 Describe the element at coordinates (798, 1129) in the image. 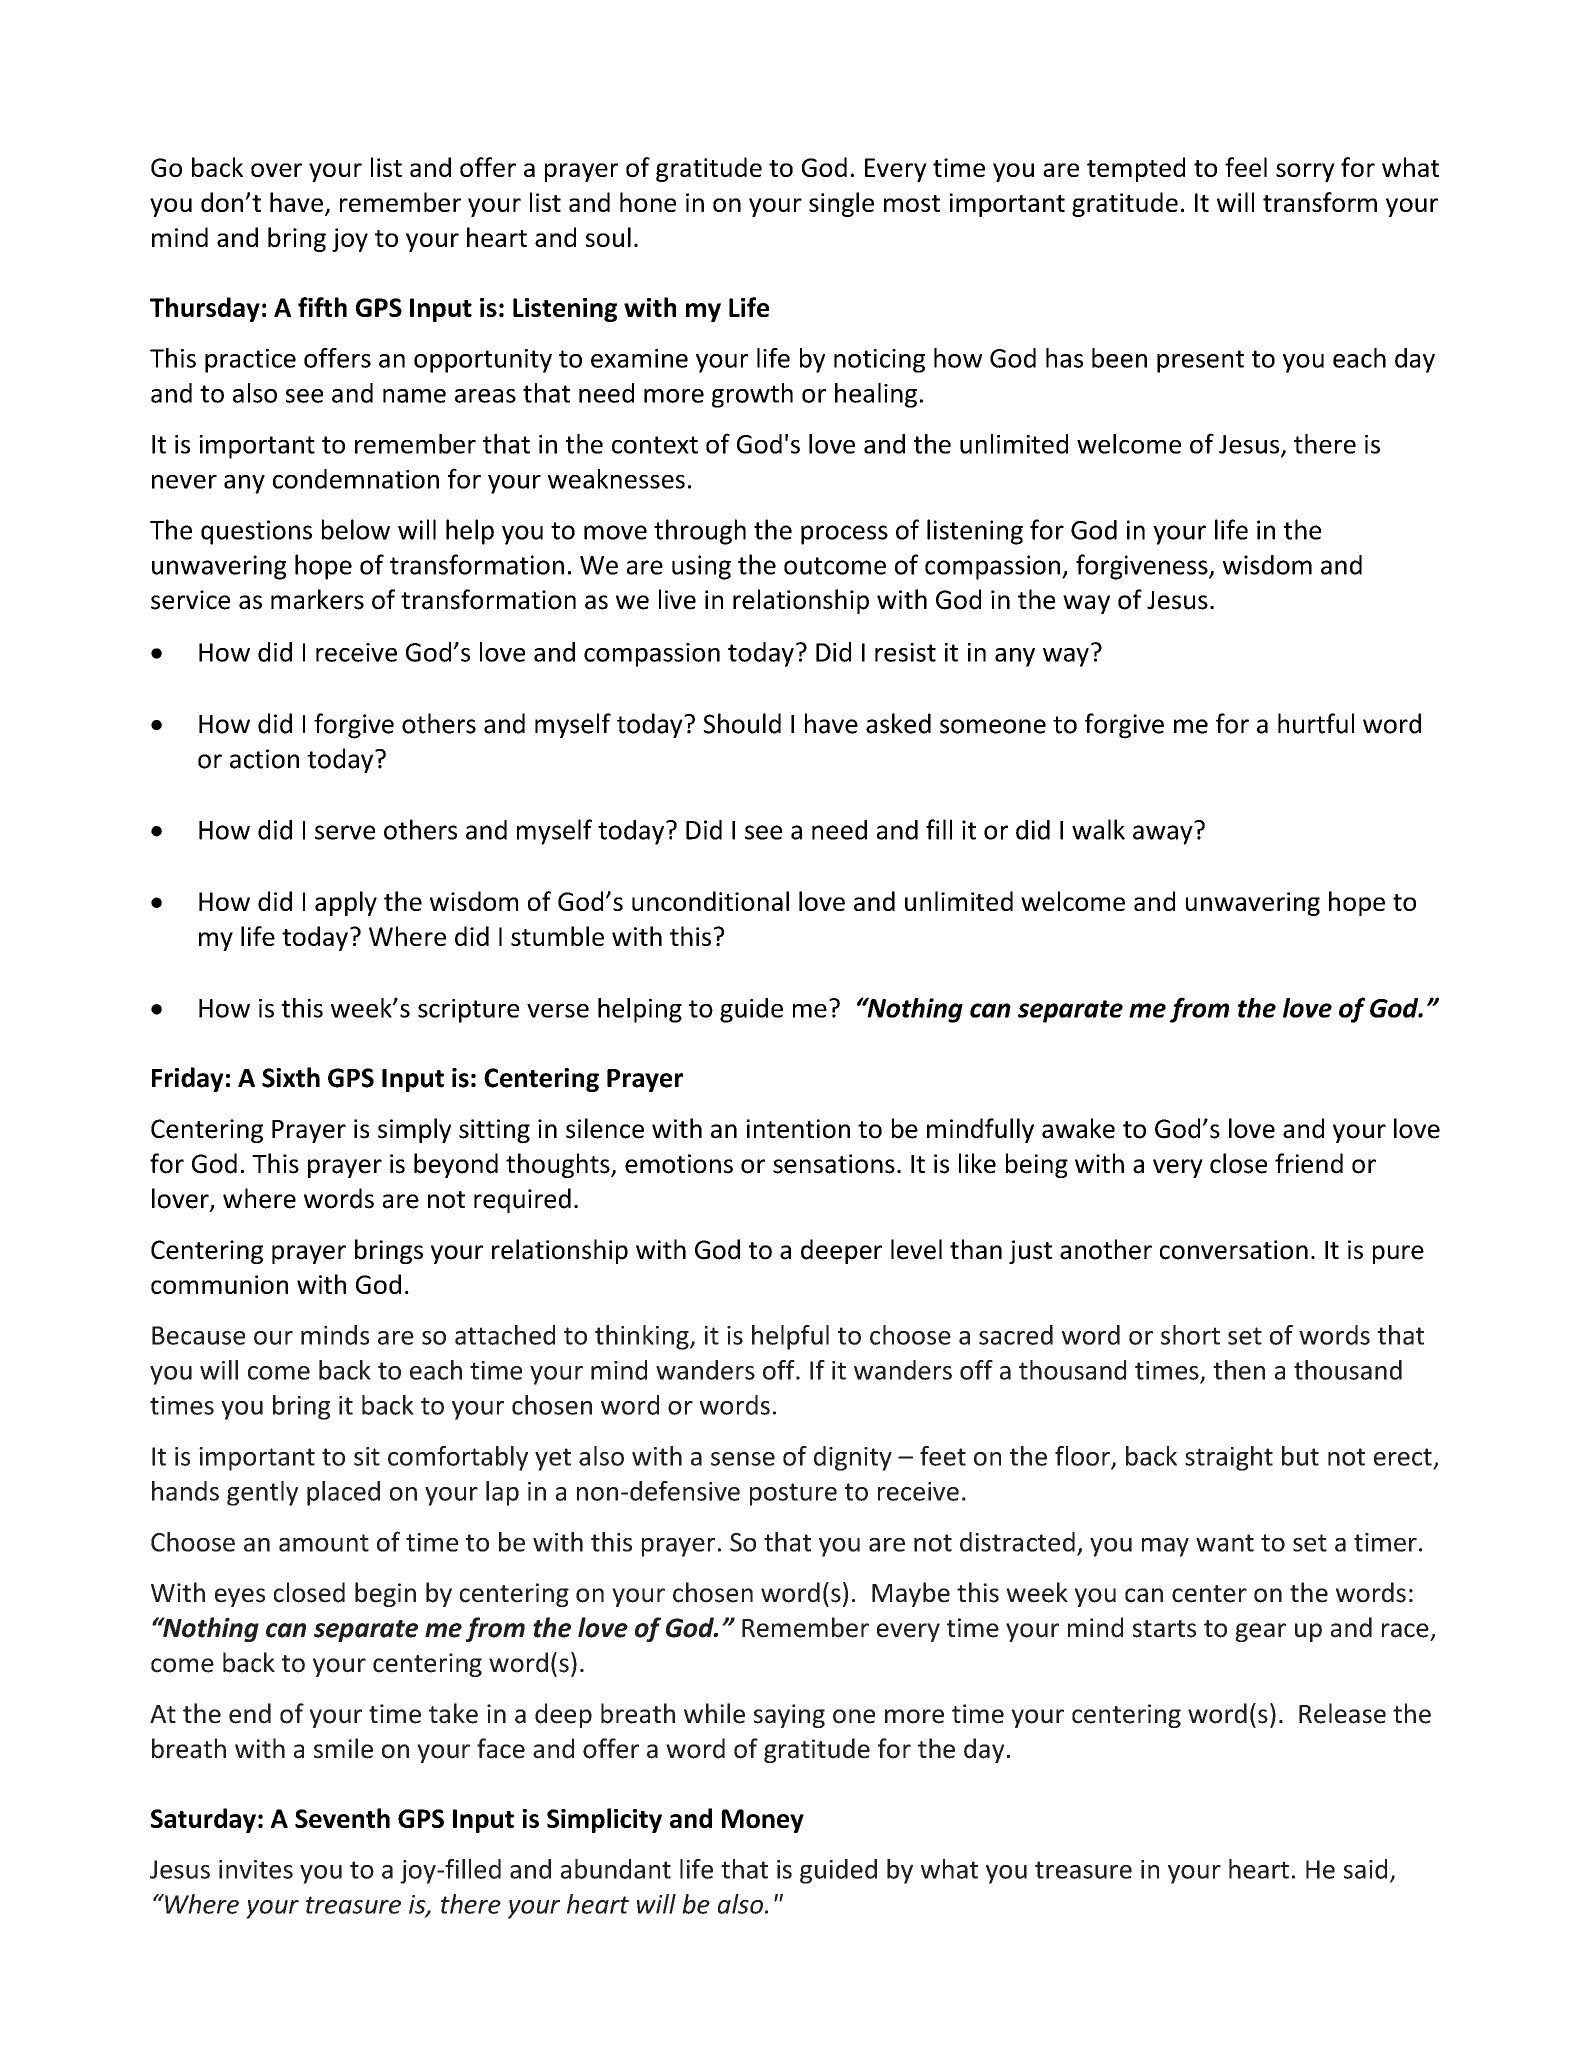

I see `intention` at that location.
